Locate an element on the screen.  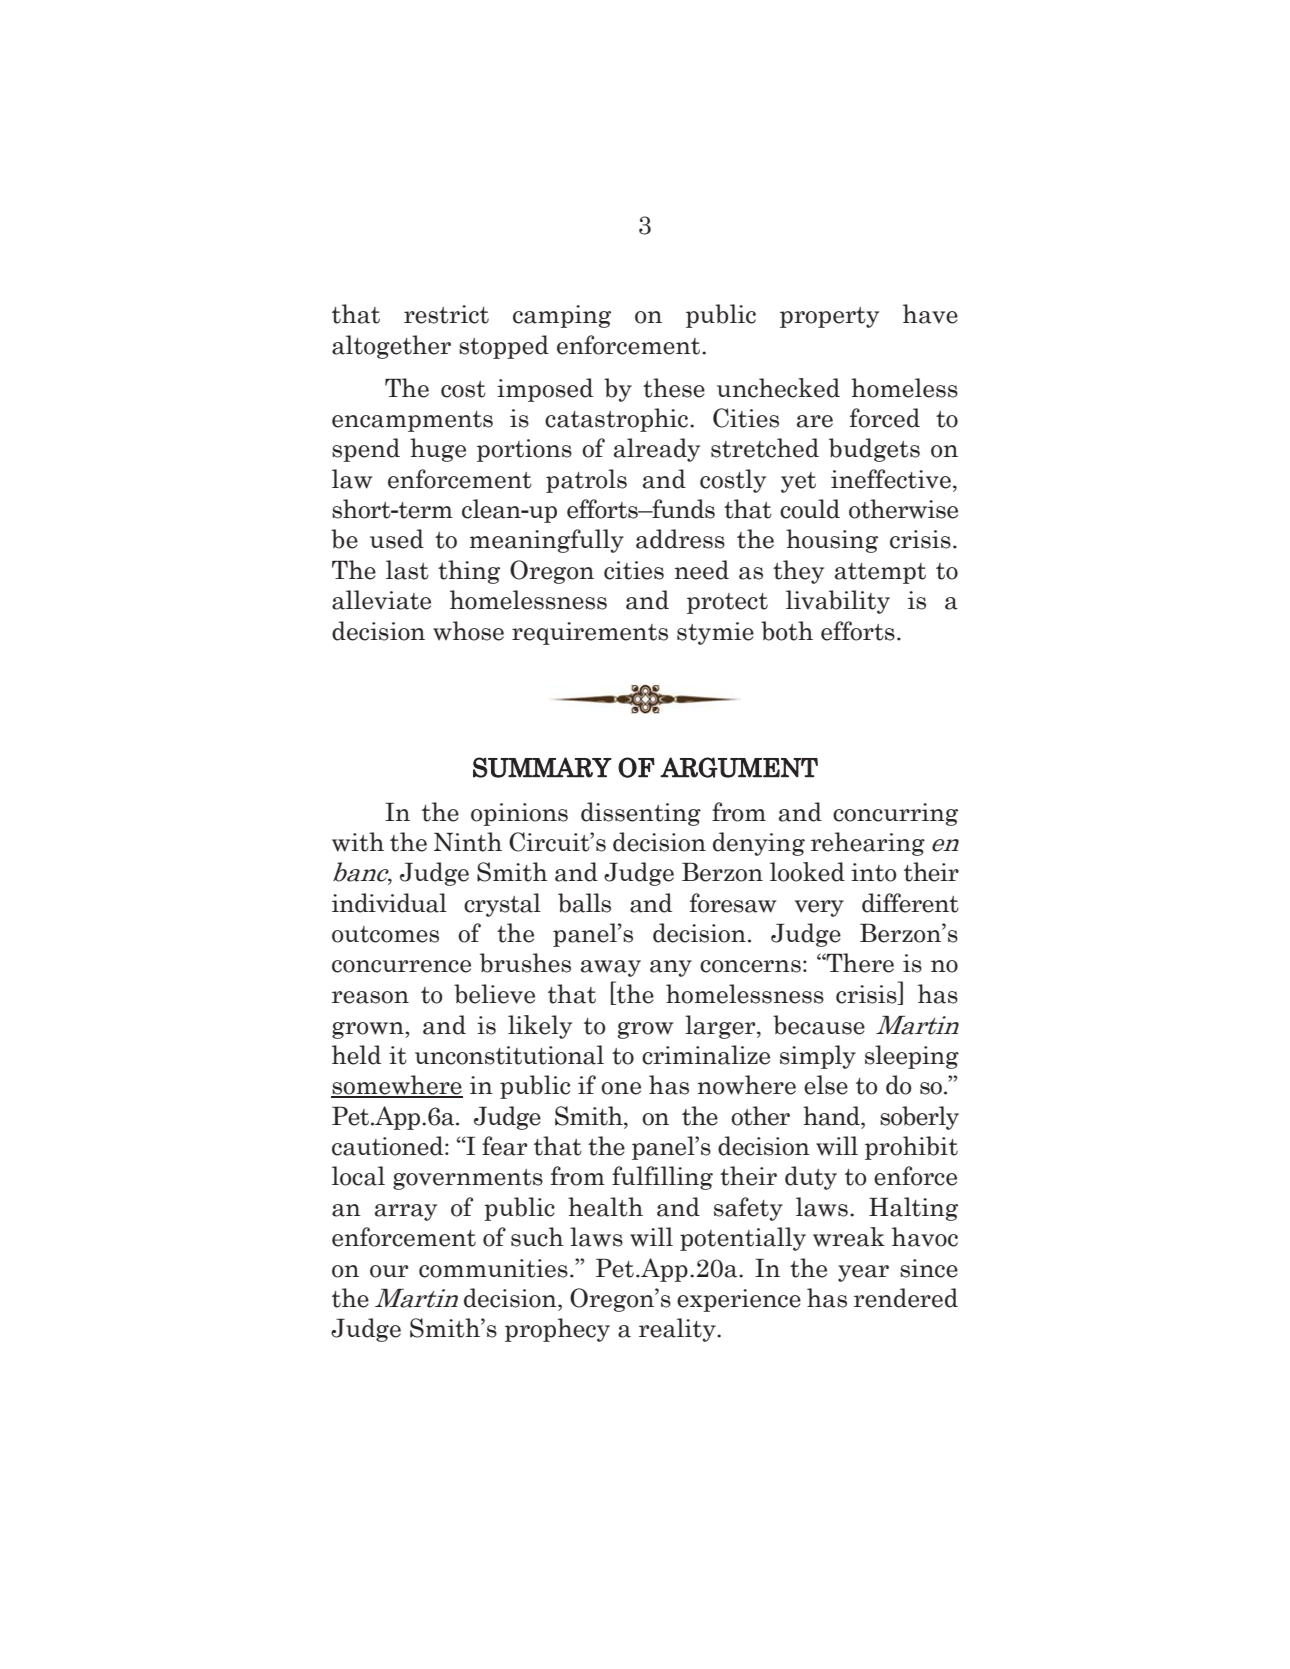
Ninth is located at coordinates (468, 842).
